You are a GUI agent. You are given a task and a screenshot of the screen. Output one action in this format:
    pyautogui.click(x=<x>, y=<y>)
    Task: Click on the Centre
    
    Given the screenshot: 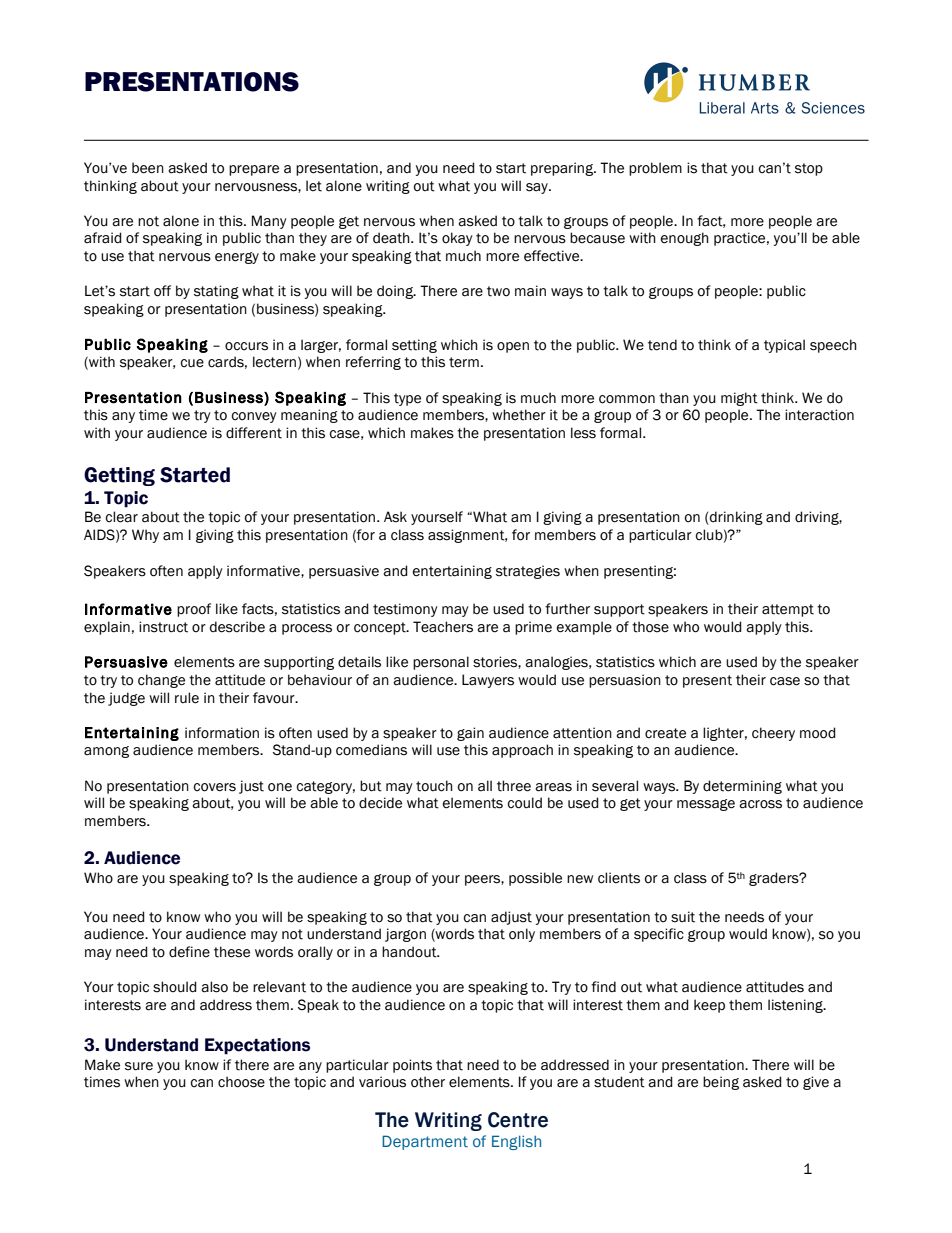 What is the action you would take?
    pyautogui.click(x=518, y=1120)
